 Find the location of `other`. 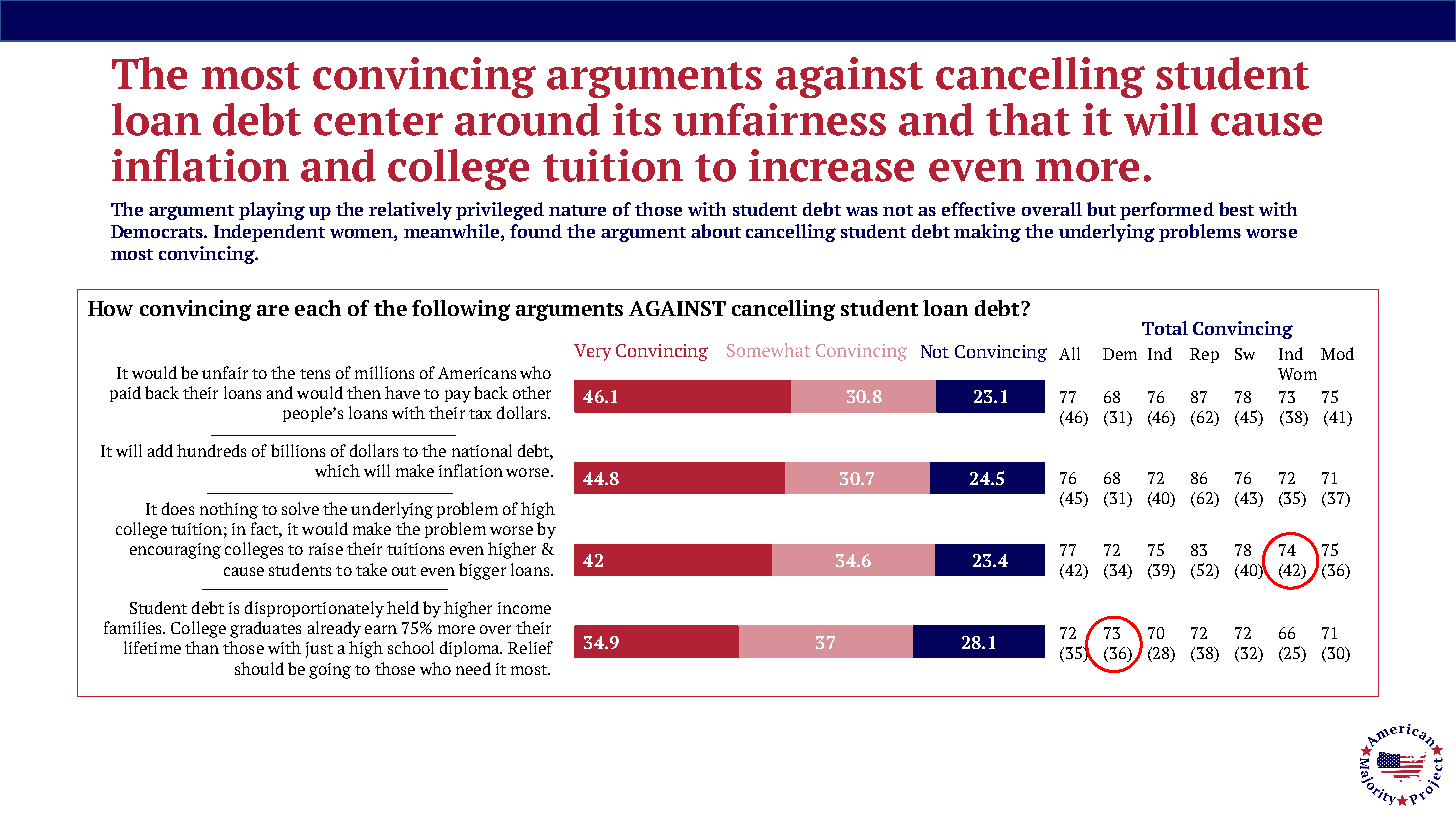

other is located at coordinates (532, 392).
